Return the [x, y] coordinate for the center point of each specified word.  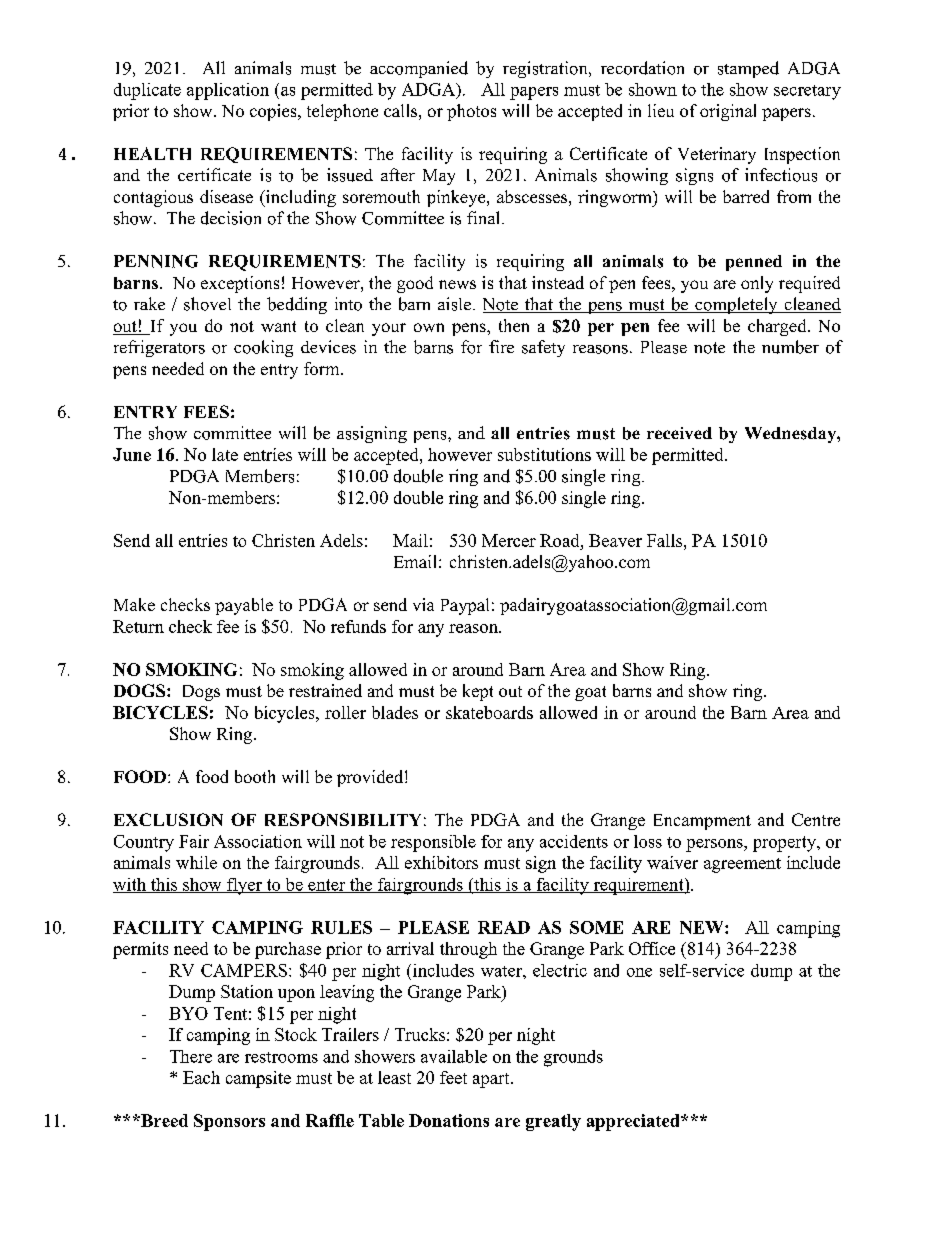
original [728, 112]
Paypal [465, 606]
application [228, 91]
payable [244, 606]
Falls [664, 540]
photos [471, 112]
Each [201, 1077]
